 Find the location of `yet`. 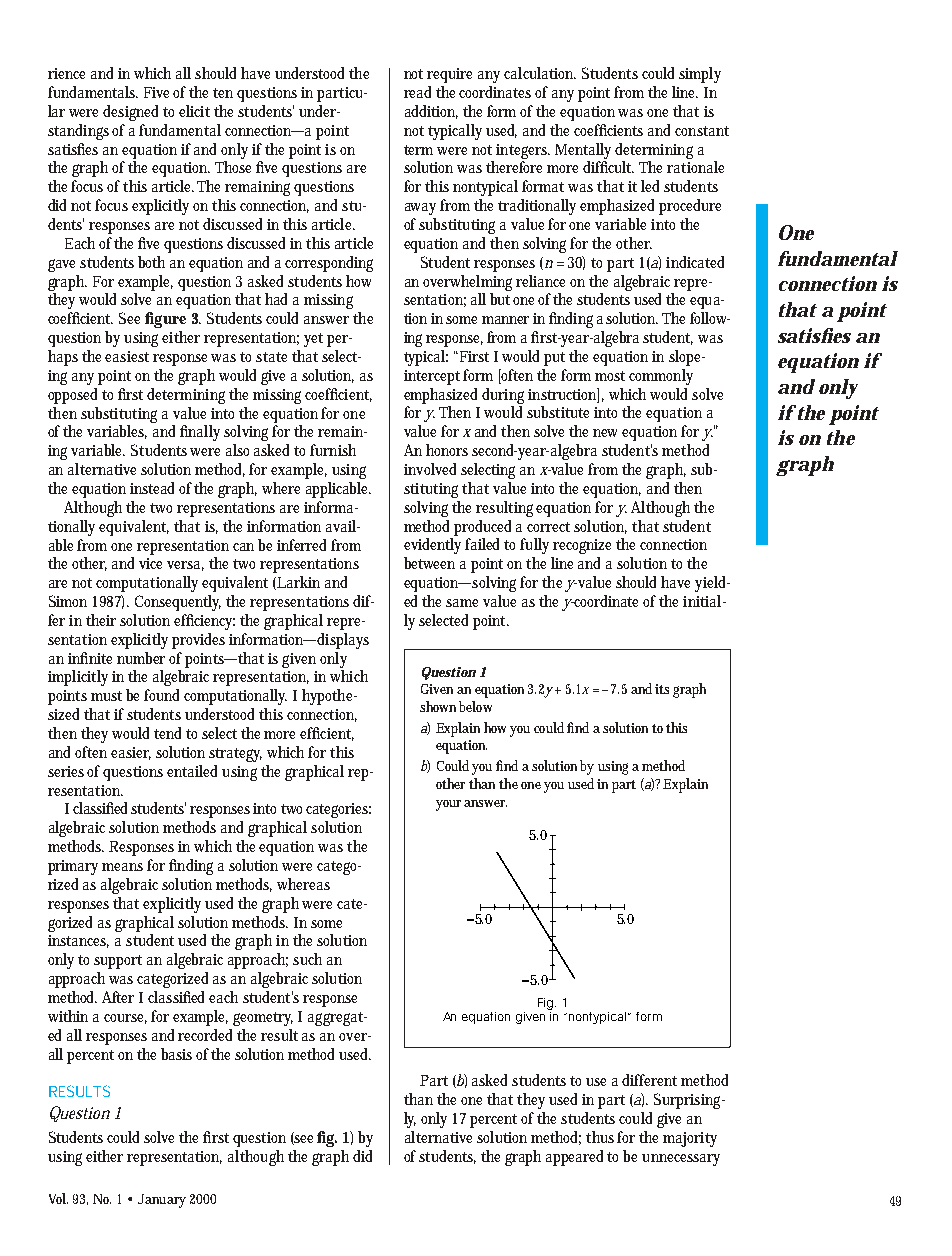

yet is located at coordinates (313, 340).
